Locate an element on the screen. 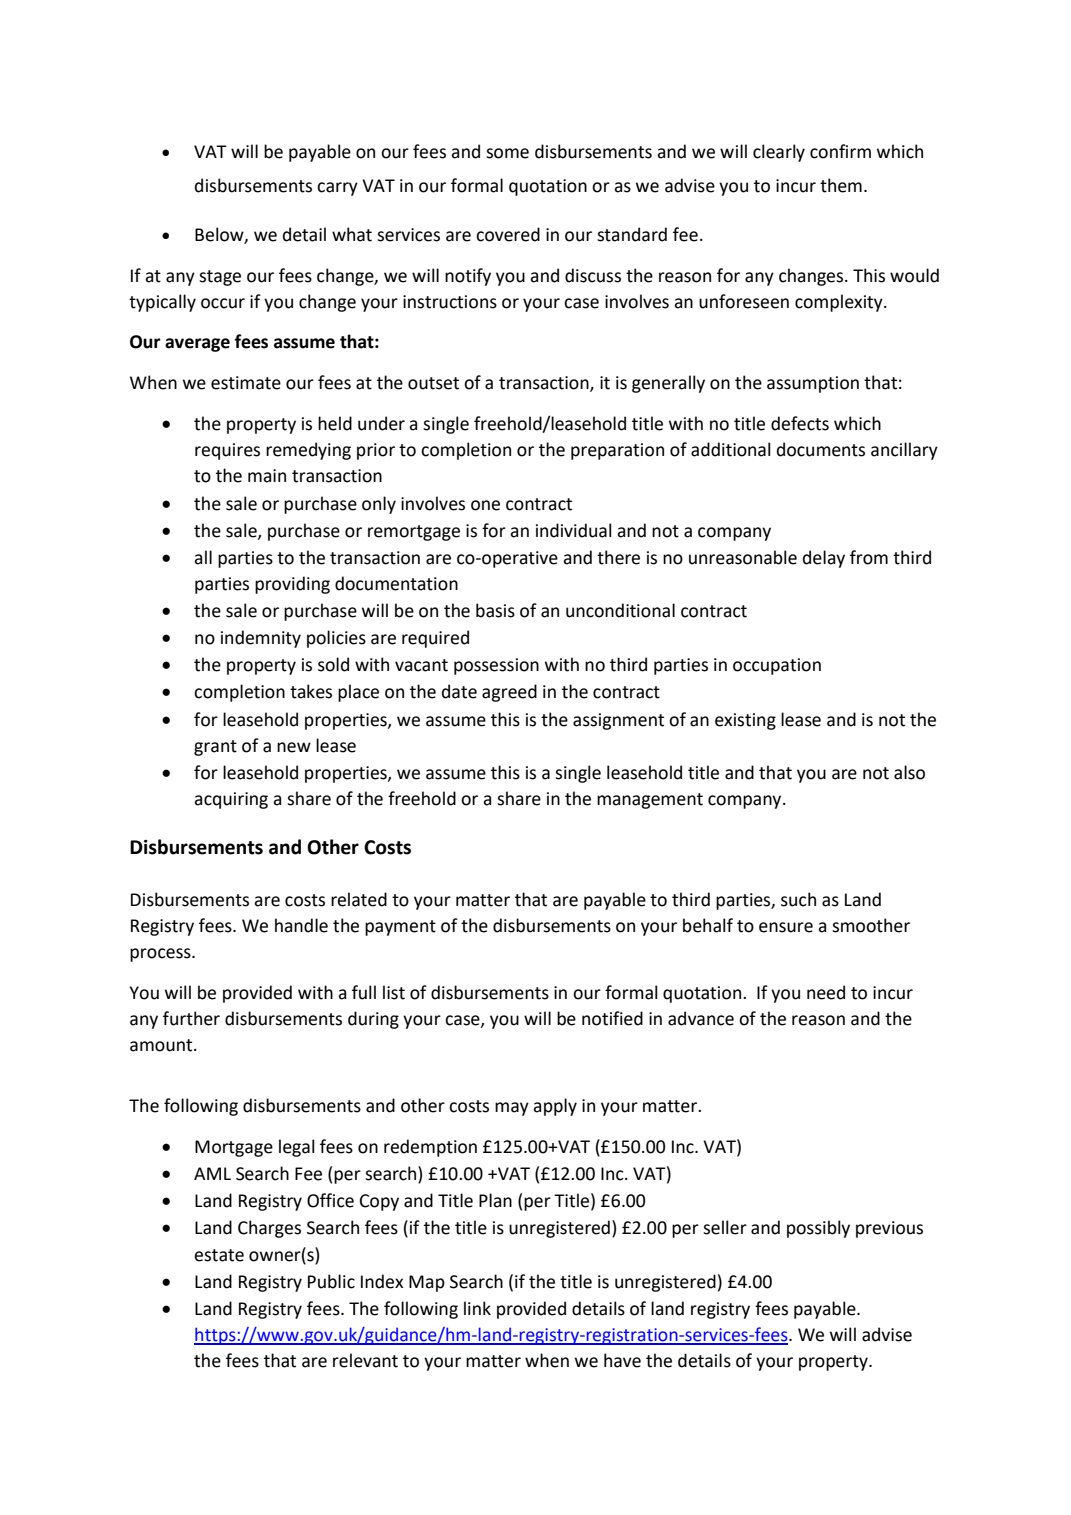 The image size is (1071, 1515). possibly is located at coordinates (818, 1229).
